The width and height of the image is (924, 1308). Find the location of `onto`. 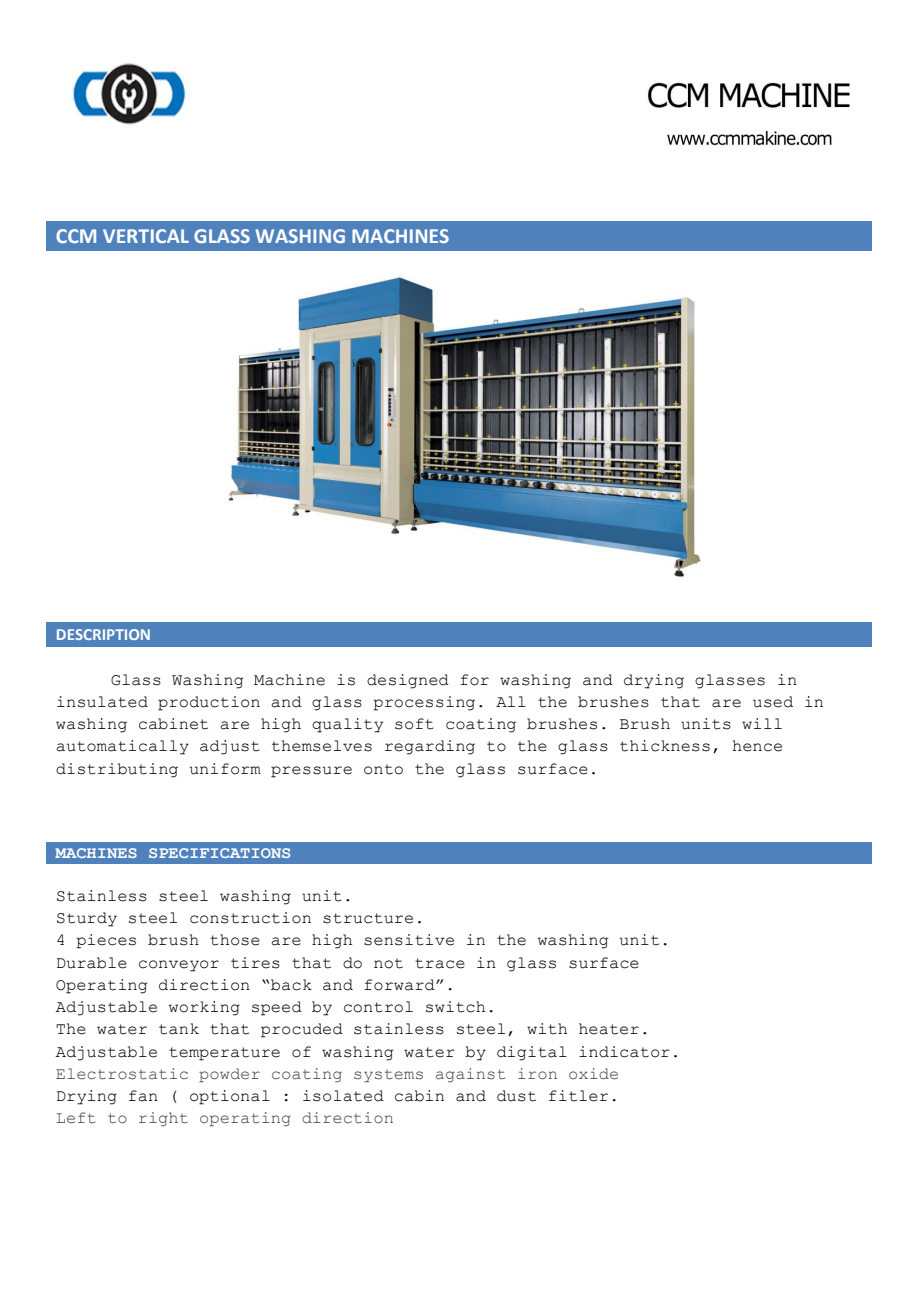

onto is located at coordinates (383, 769).
